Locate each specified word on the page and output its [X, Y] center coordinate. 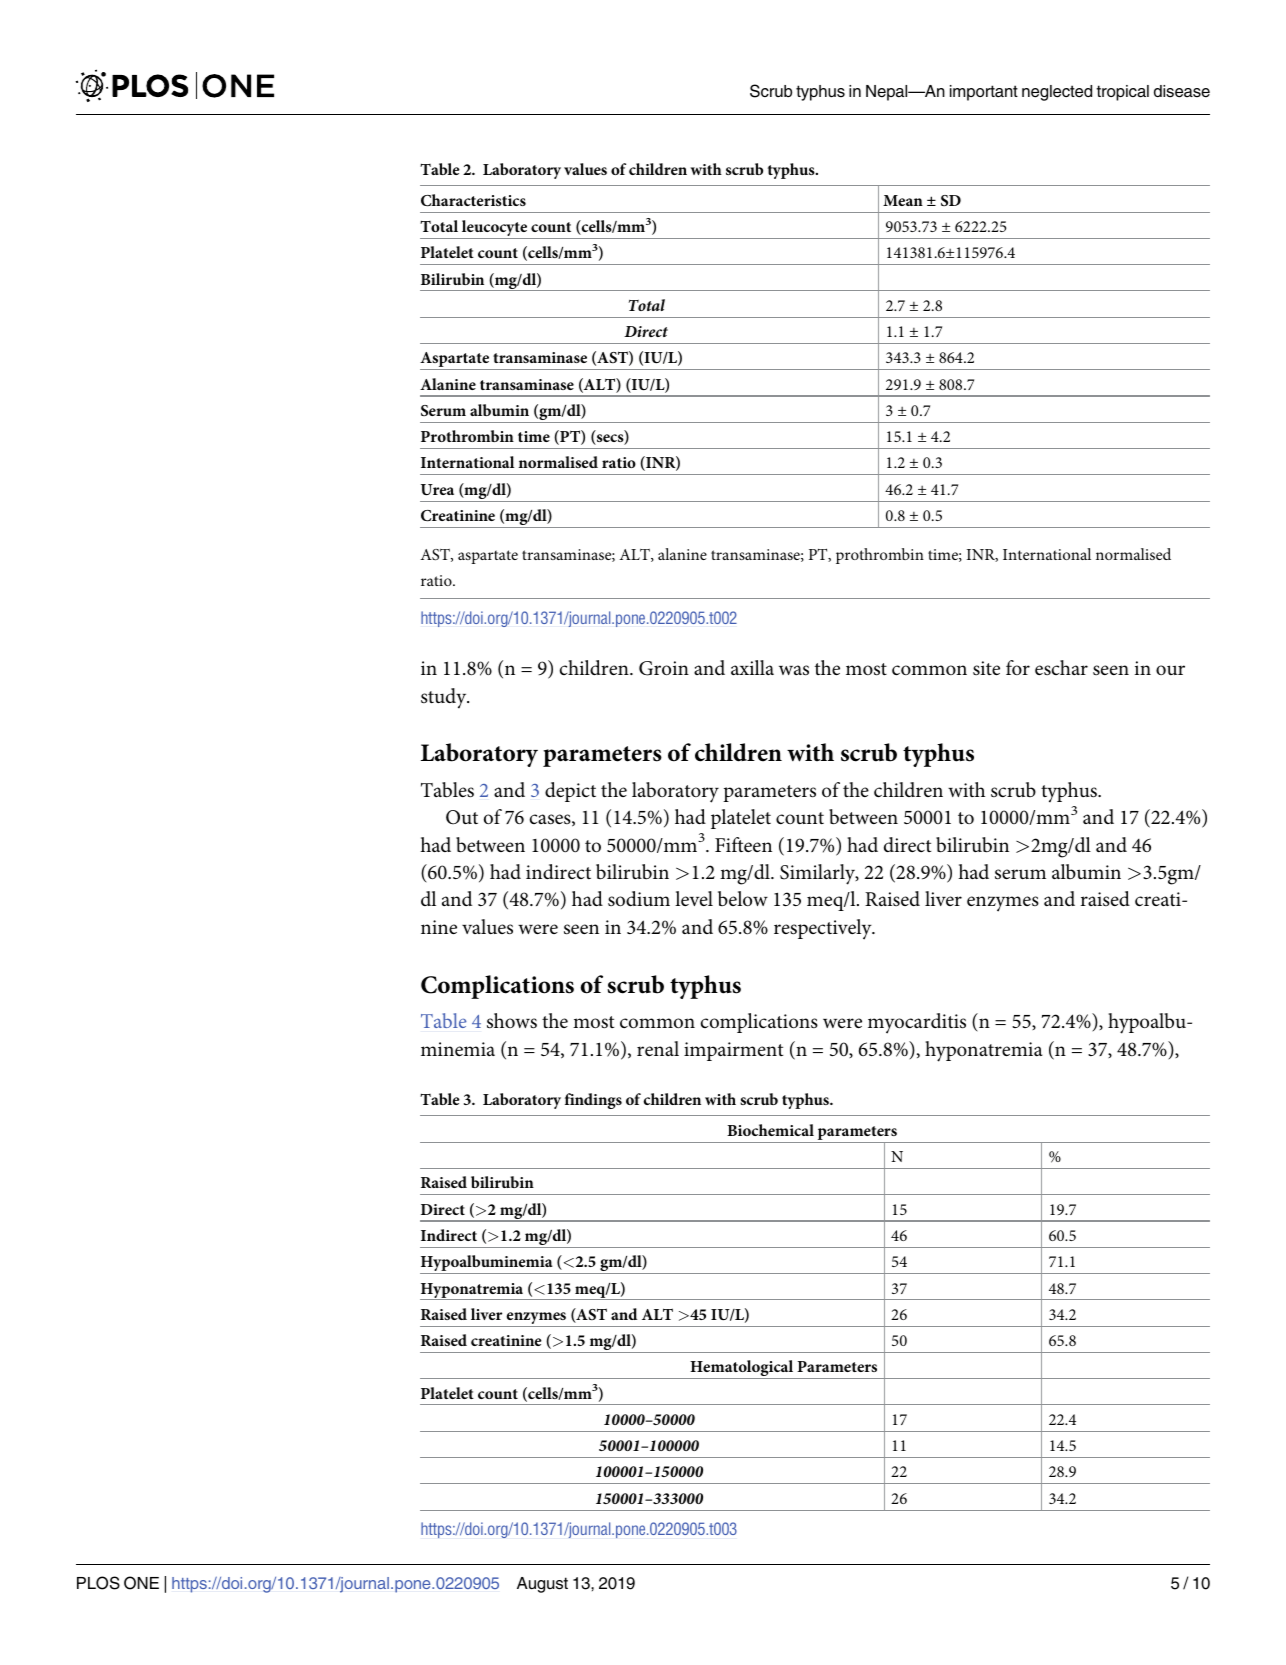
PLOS [98, 1583]
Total [439, 226]
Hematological [742, 1369]
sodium [639, 898]
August [542, 1585]
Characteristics [473, 200]
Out [462, 817]
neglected [1057, 93]
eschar [1061, 667]
